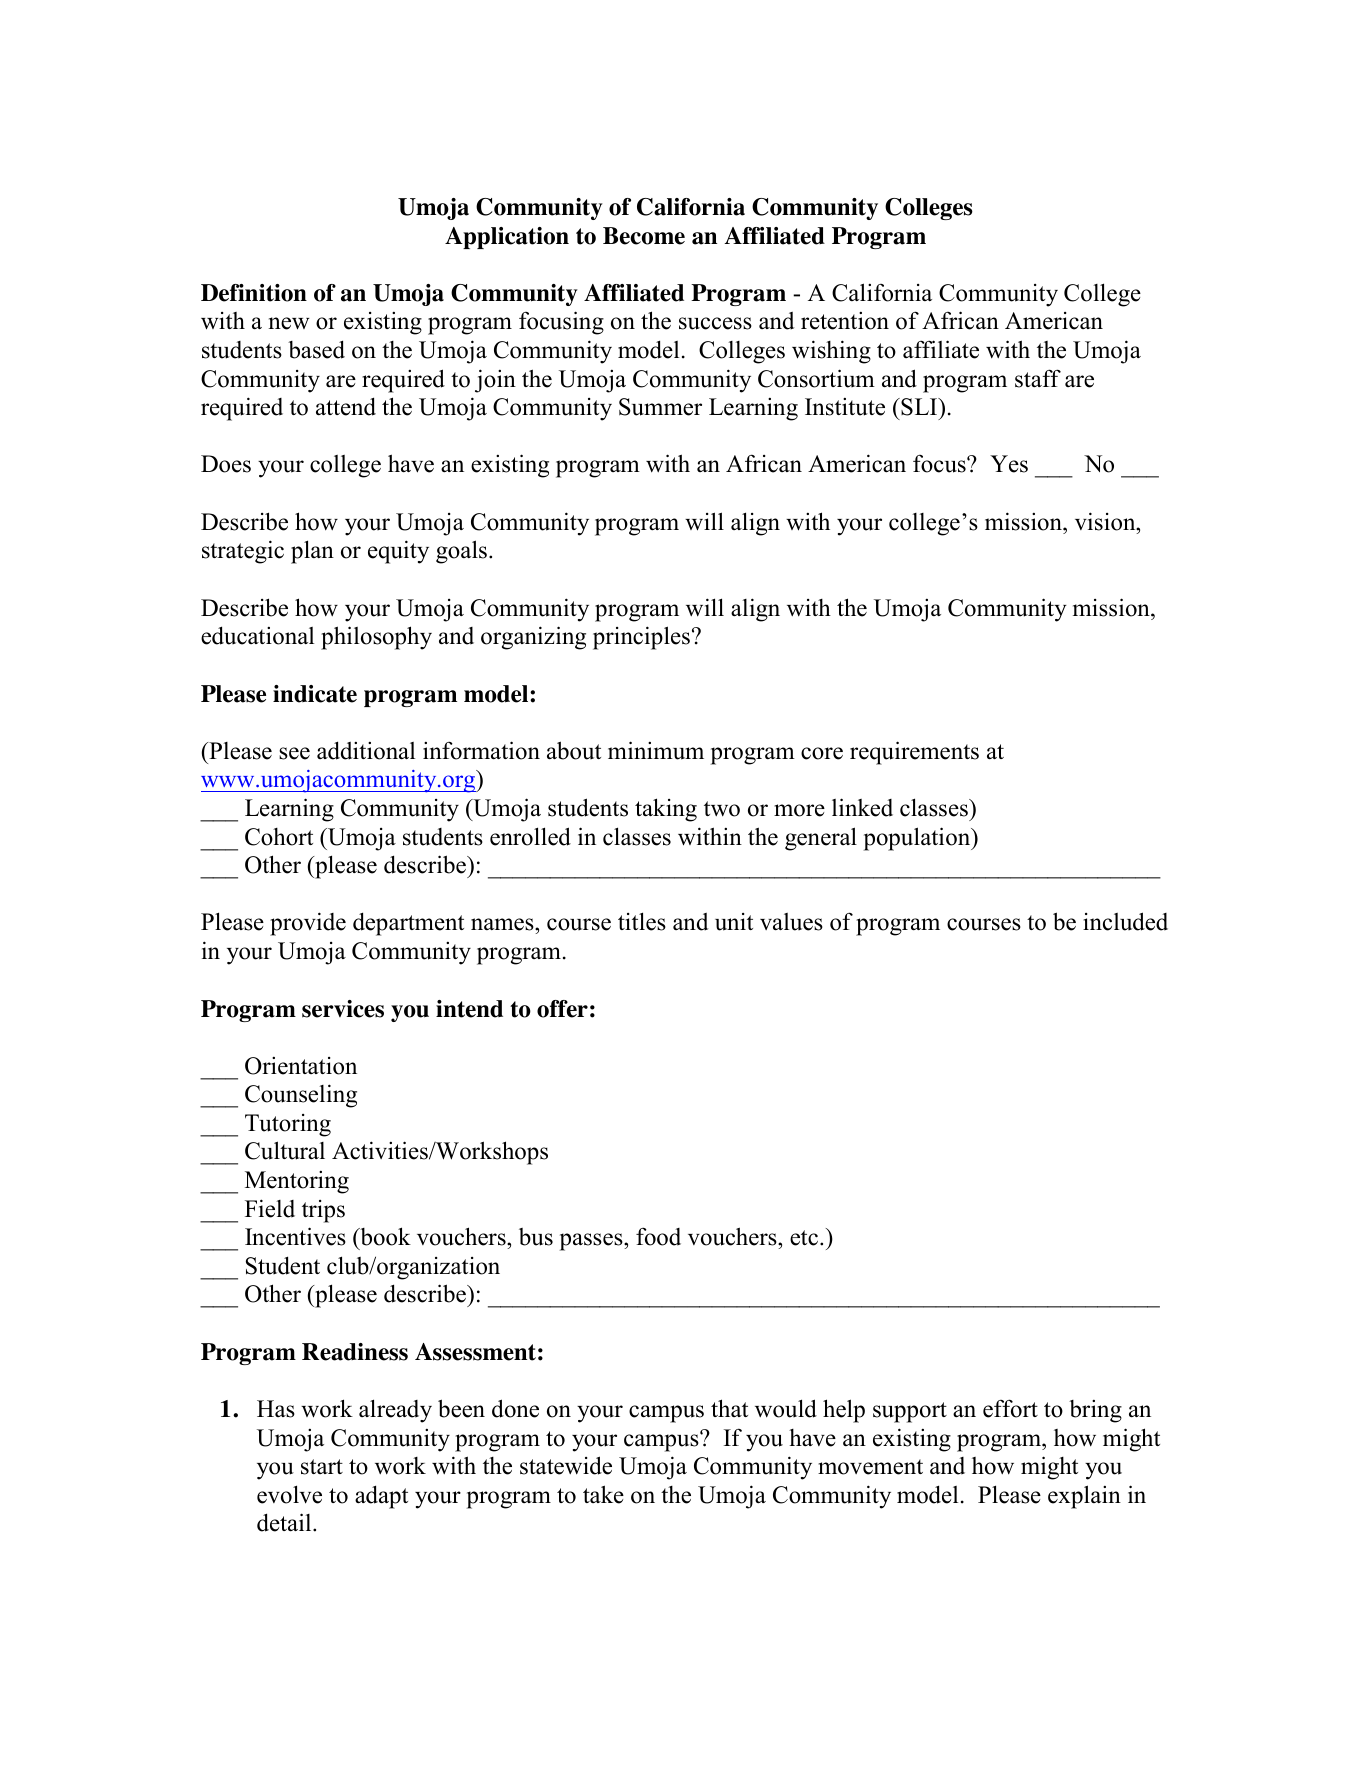 This screenshot has width=1369, height=1772. What do you see at coordinates (918, 839) in the screenshot?
I see `population` at bounding box center [918, 839].
